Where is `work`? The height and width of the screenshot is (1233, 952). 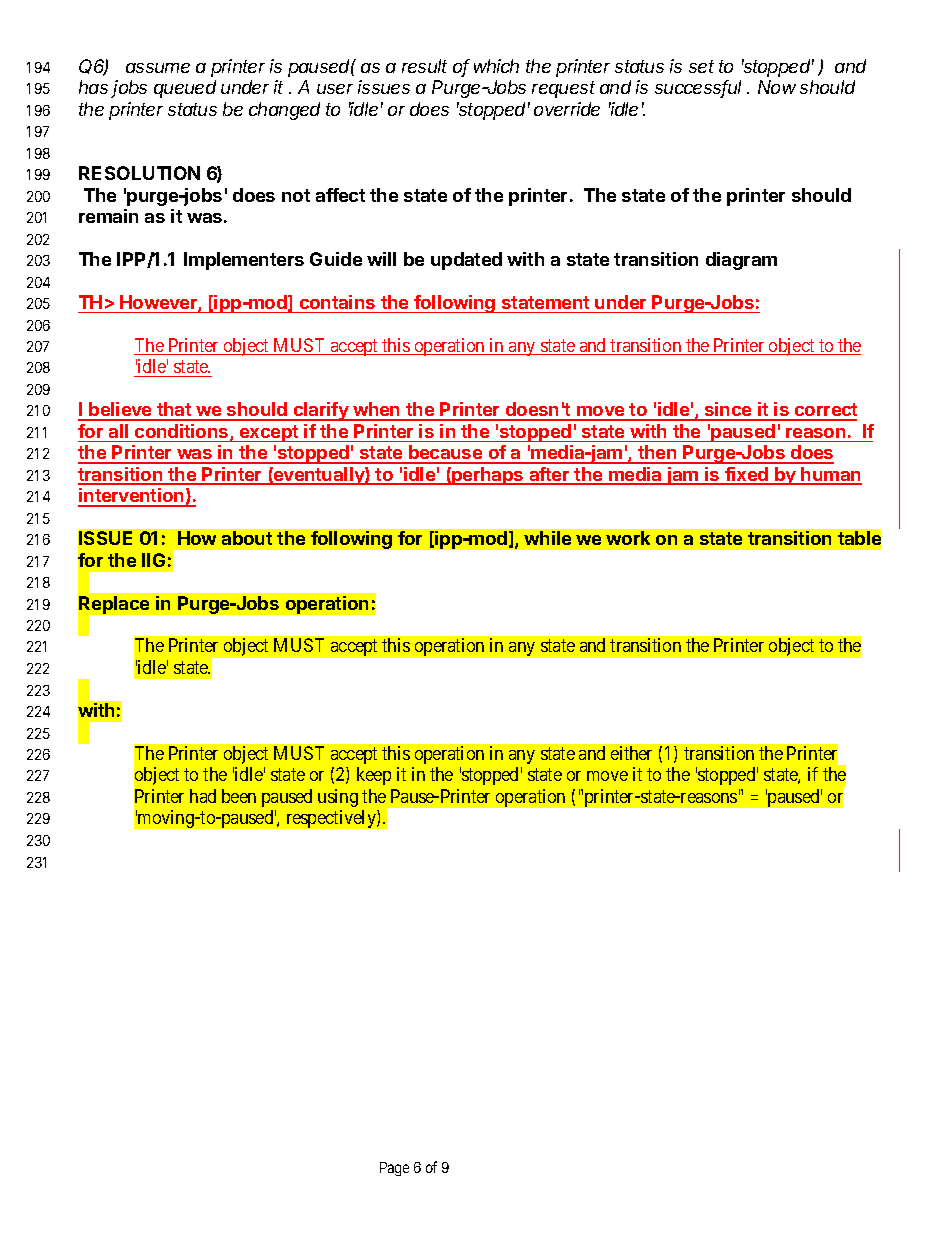
work is located at coordinates (628, 538).
